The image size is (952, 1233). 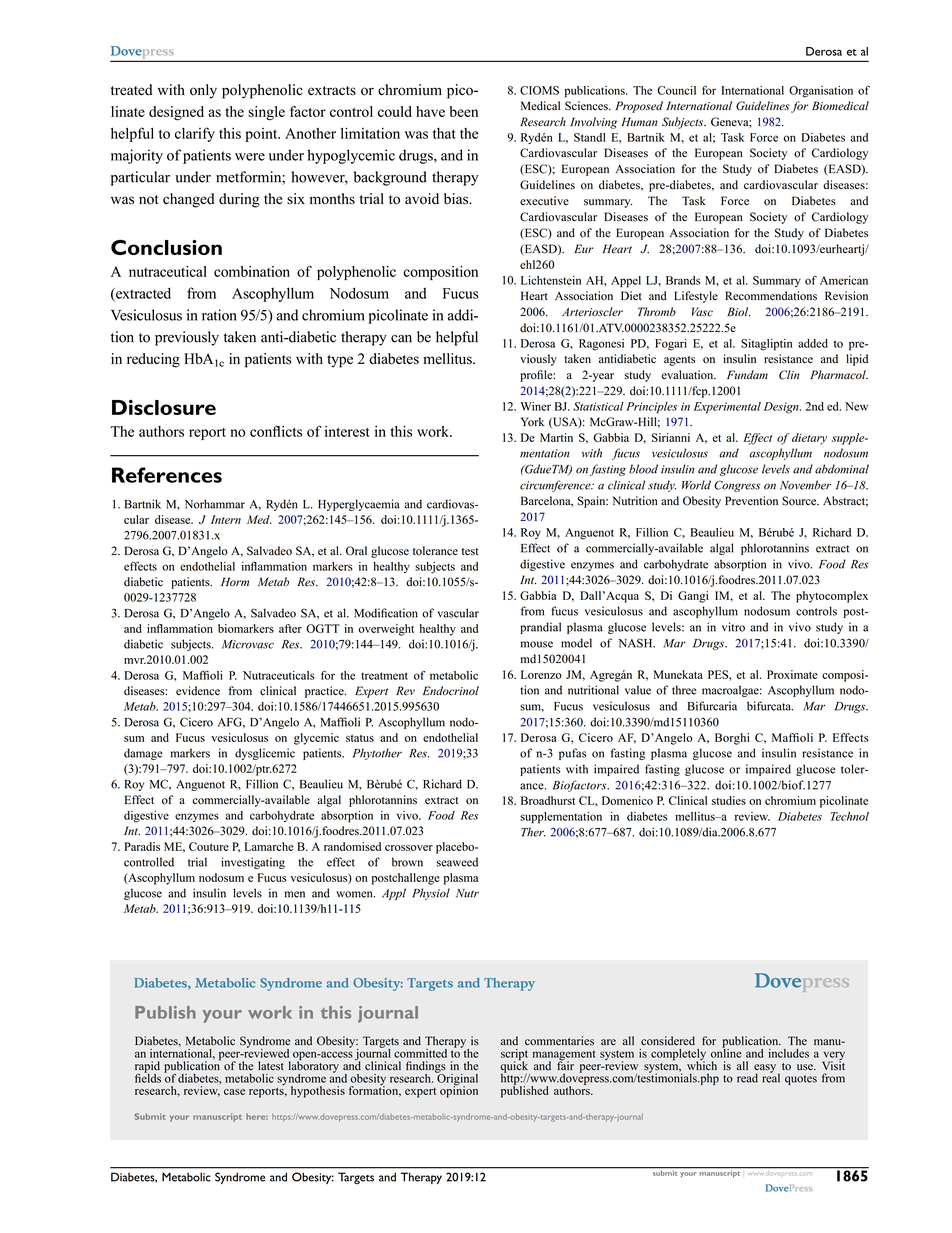 I want to click on Experimental, so click(x=727, y=408).
